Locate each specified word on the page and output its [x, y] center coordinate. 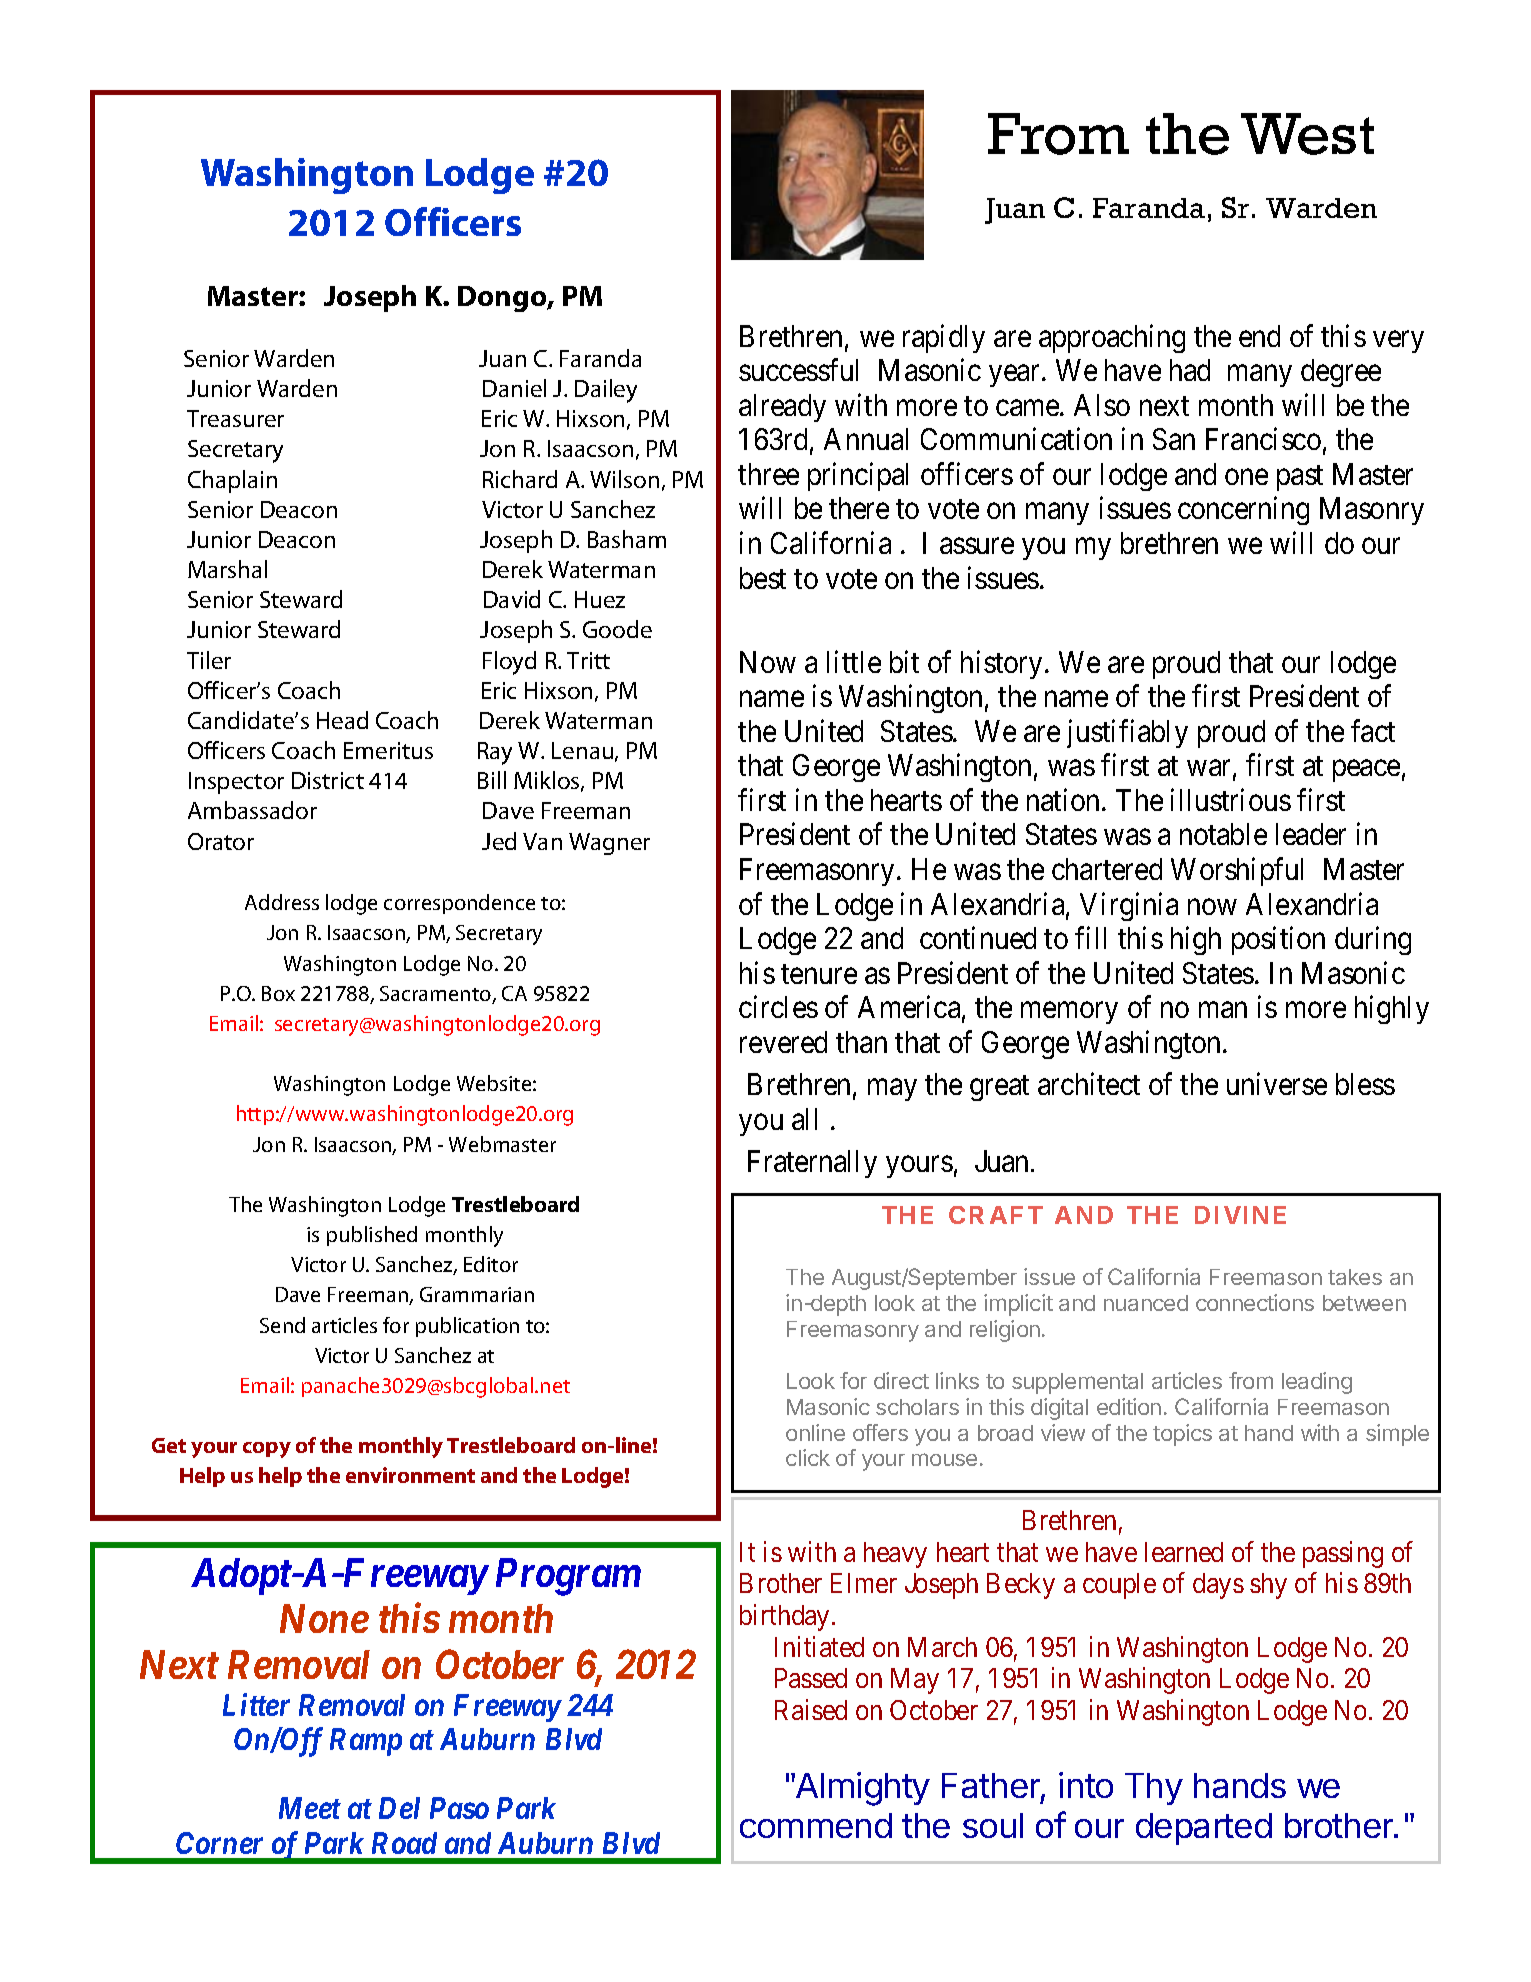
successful [798, 370]
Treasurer [235, 418]
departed [1204, 1829]
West [1307, 134]
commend [816, 1825]
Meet [310, 1808]
